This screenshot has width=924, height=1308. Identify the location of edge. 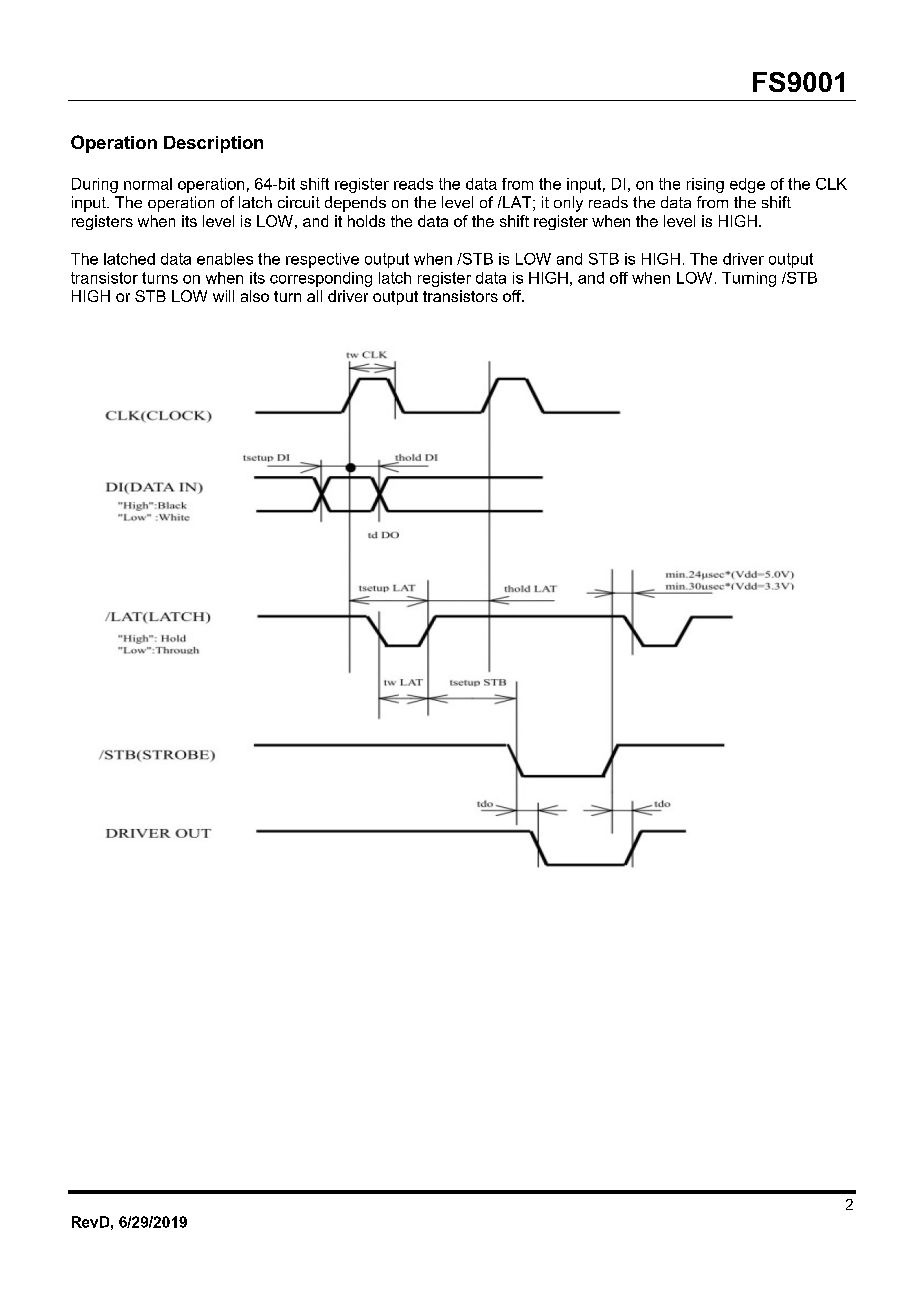
(747, 185).
